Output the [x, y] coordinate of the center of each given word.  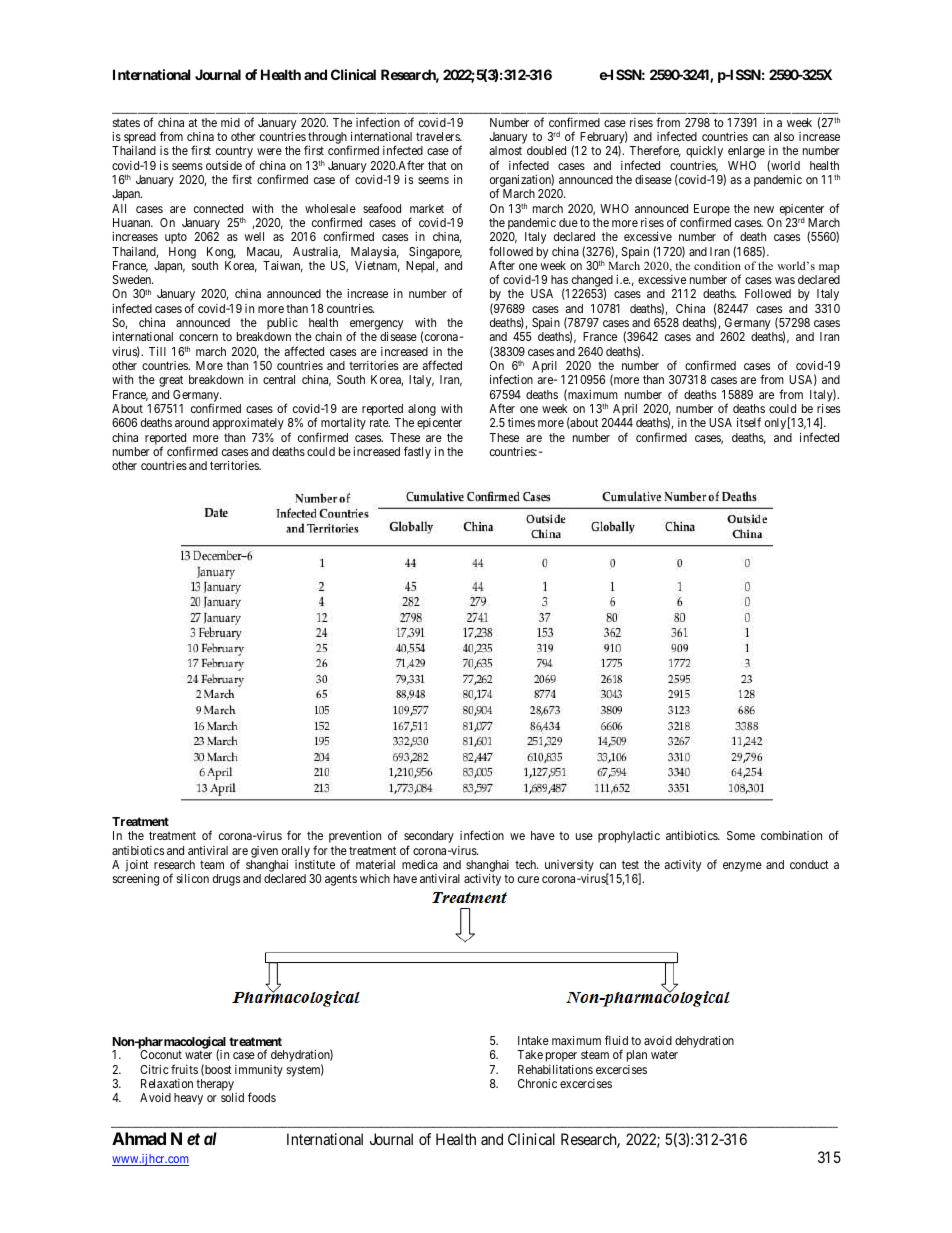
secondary [429, 838]
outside [224, 165]
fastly [417, 452]
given [264, 852]
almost [505, 150]
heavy [188, 1099]
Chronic [537, 1083]
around [192, 422]
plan [637, 1056]
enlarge [746, 152]
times [521, 422]
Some [741, 835]
